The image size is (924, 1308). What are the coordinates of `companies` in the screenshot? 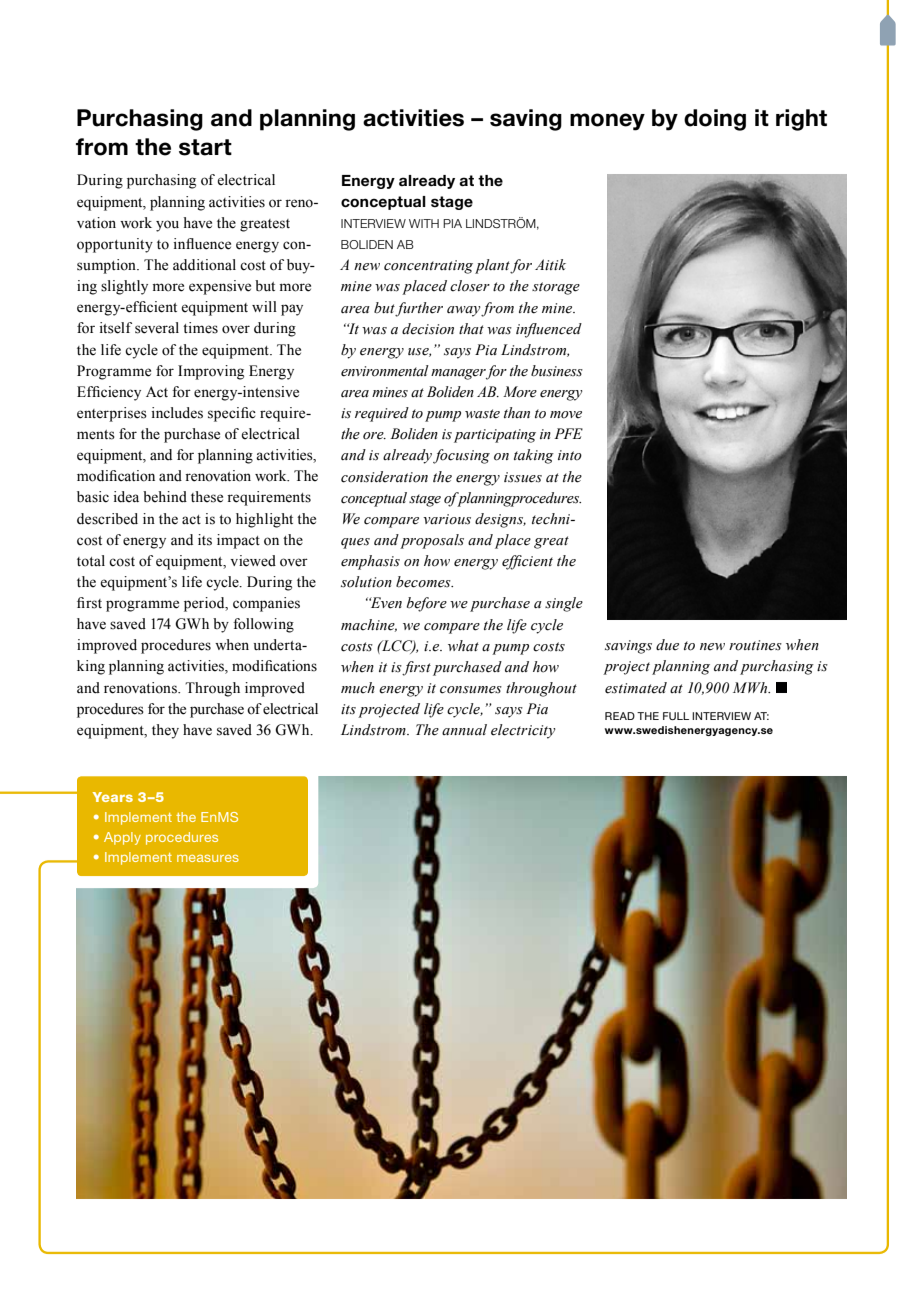 It's located at (266, 604).
